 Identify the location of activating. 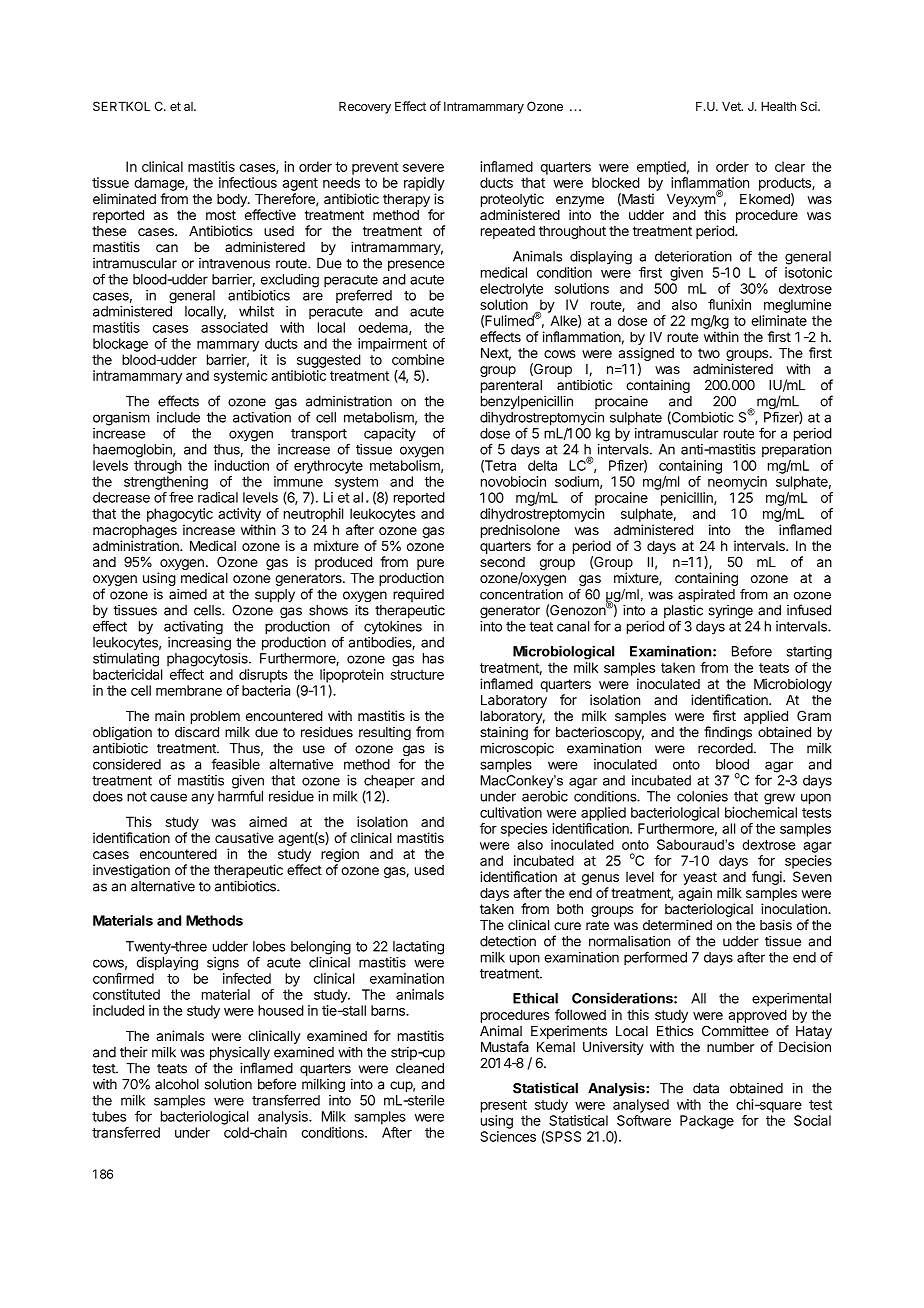
(193, 628).
